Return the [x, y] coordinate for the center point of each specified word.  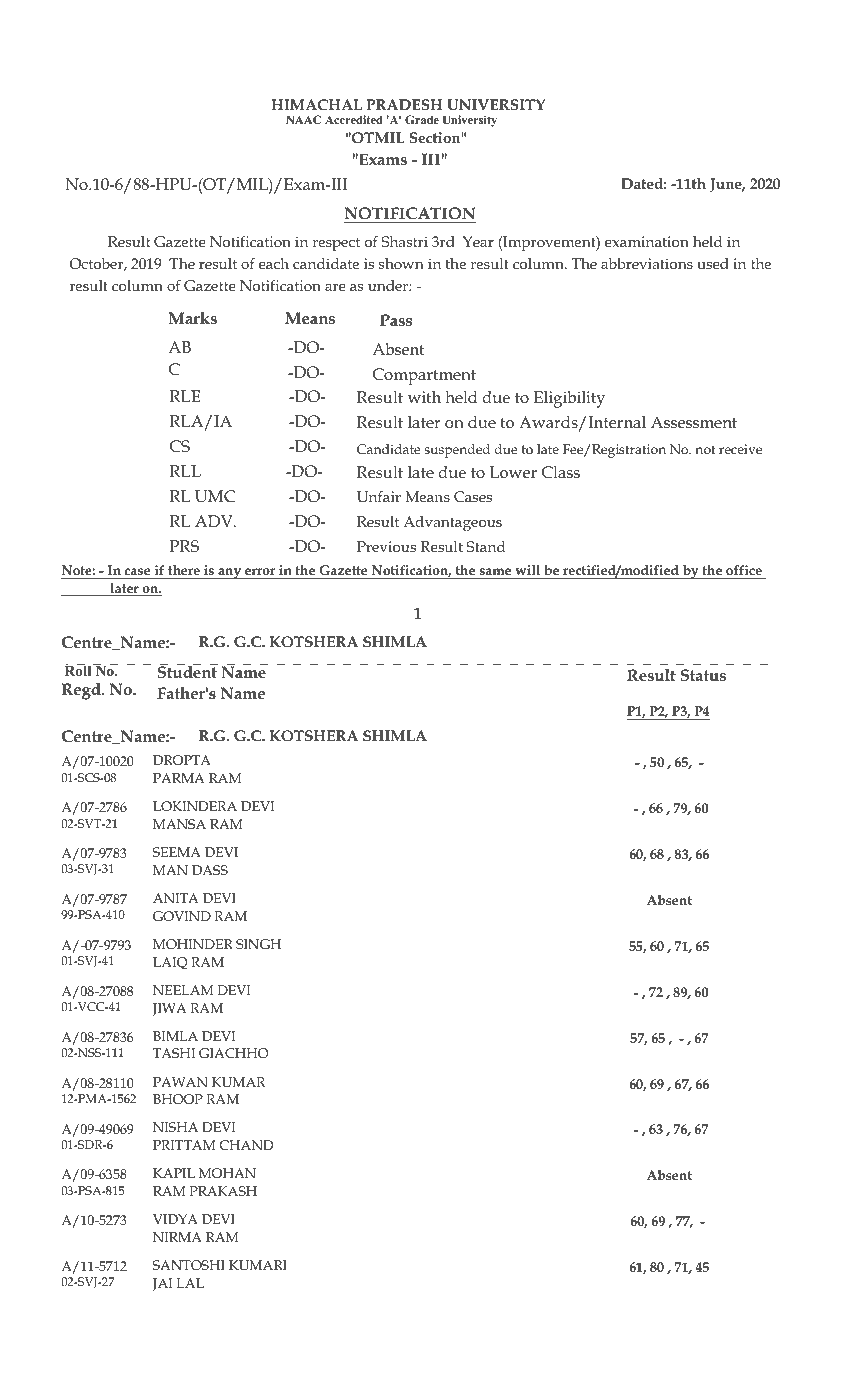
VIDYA [175, 1219]
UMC [215, 496]
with [424, 397]
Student [187, 671]
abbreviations [647, 263]
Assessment [694, 422]
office [744, 570]
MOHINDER [193, 944]
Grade [422, 119]
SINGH [258, 944]
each [274, 263]
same [495, 571]
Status [703, 675]
